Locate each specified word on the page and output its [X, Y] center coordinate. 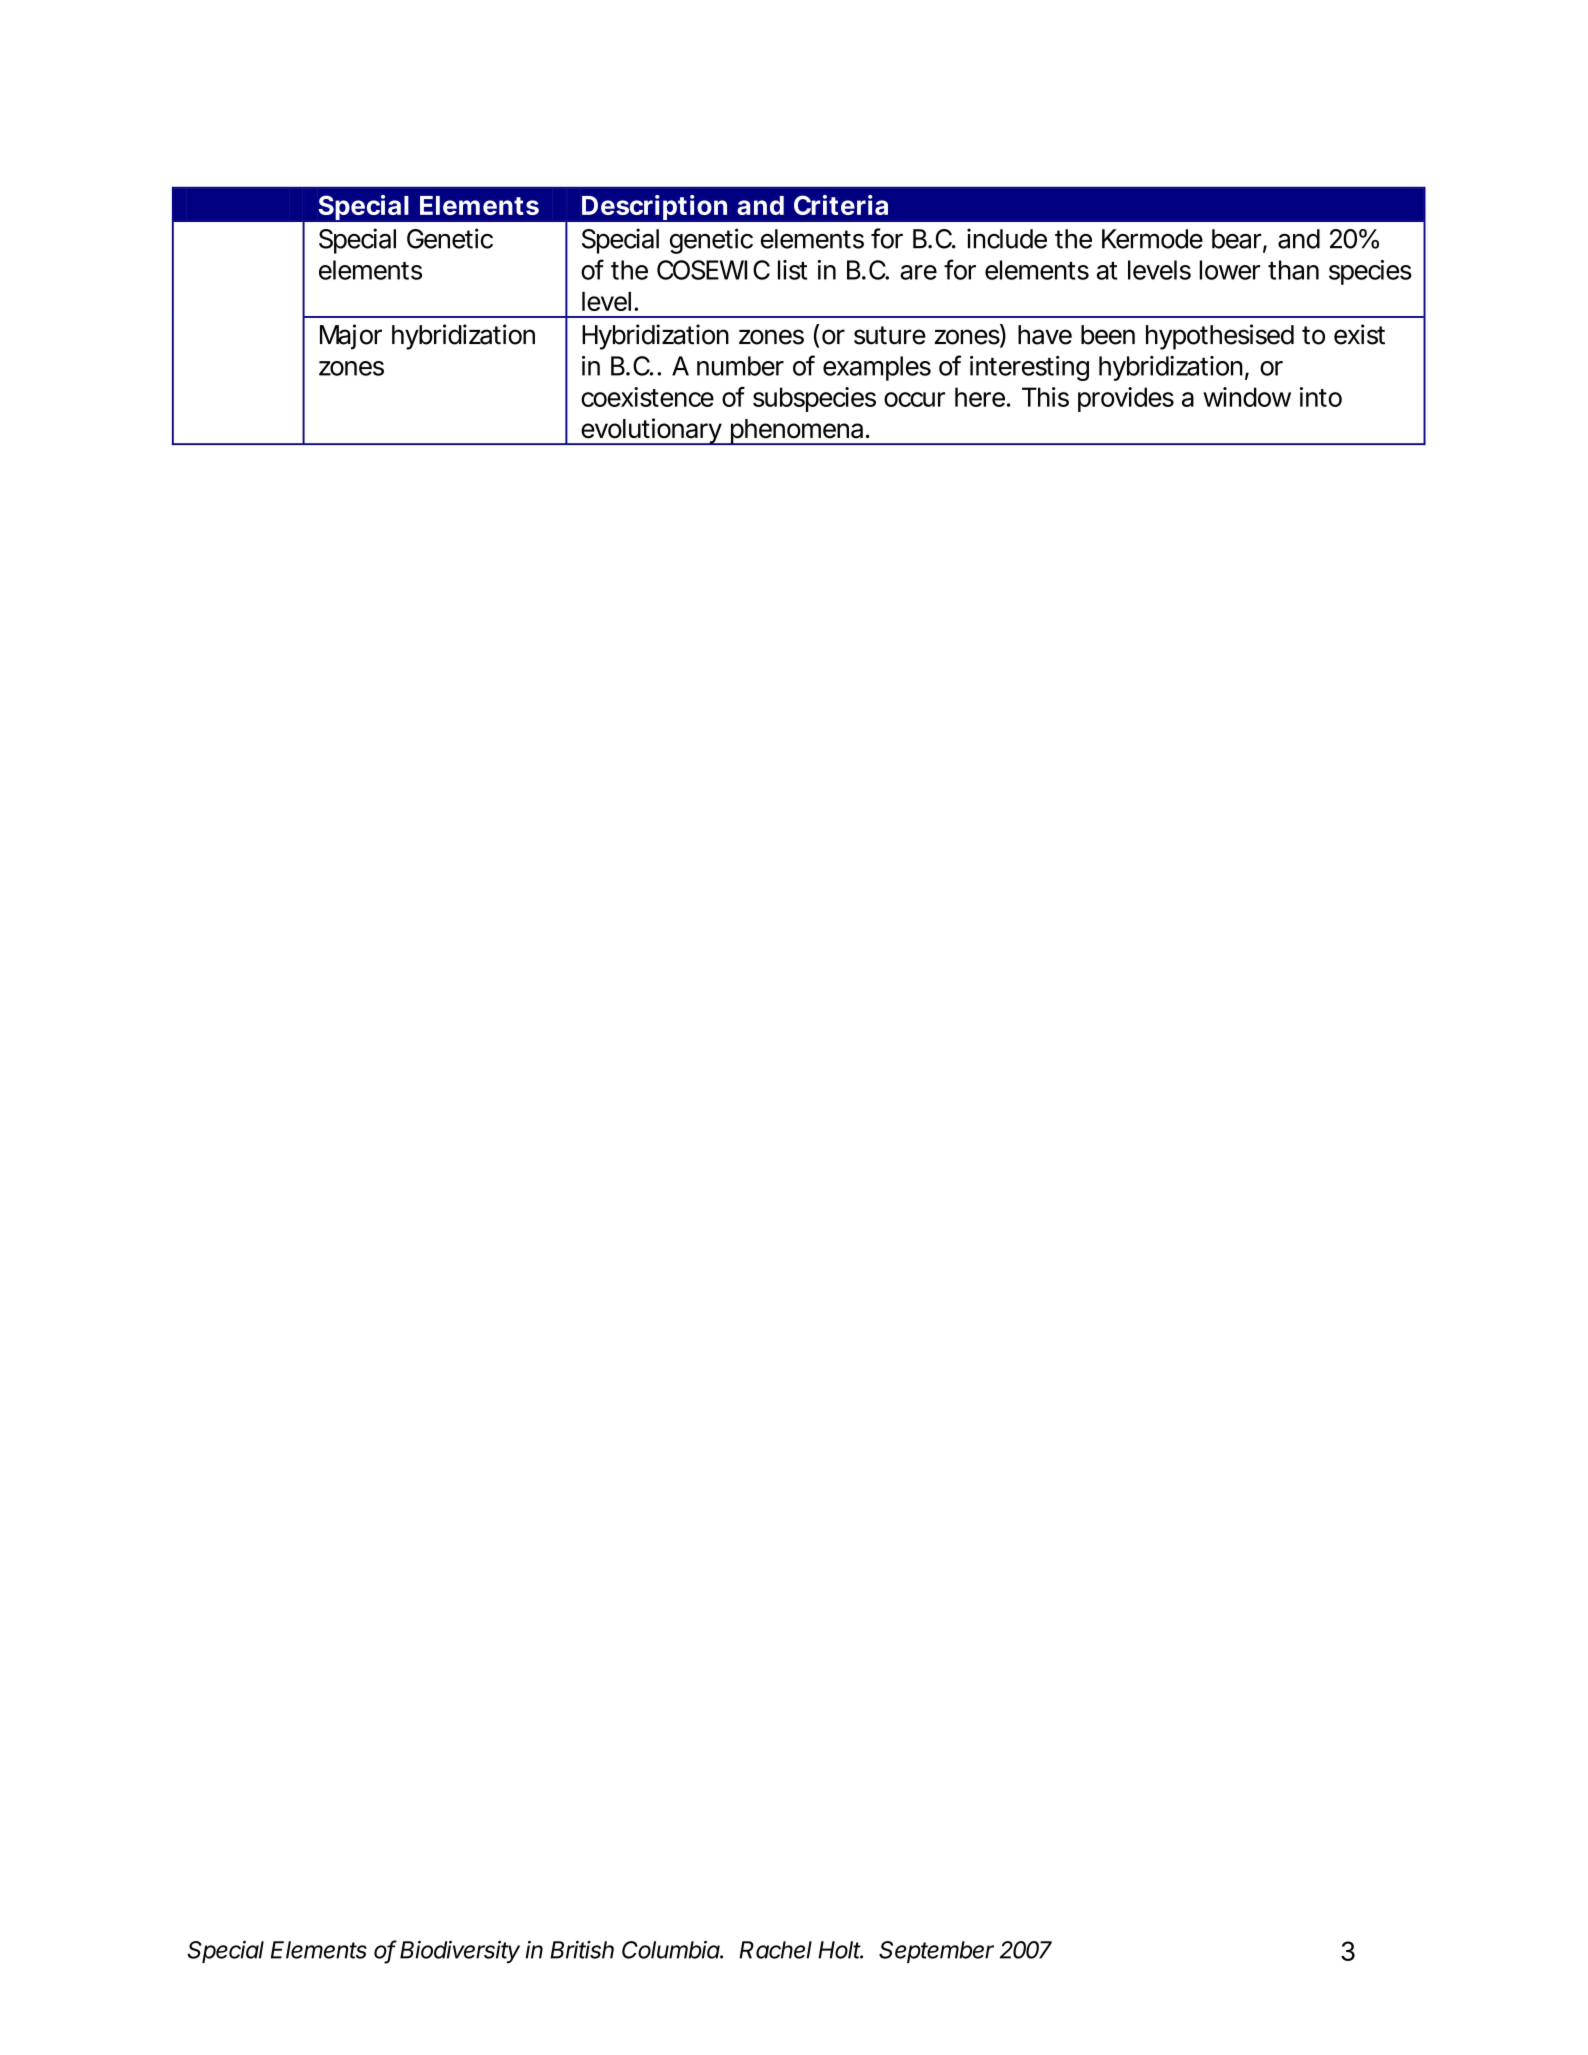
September [936, 1952]
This [1045, 397]
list [792, 270]
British [582, 1950]
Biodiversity [460, 1952]
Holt [840, 1950]
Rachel [775, 1950]
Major [351, 337]
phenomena [796, 432]
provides [1126, 399]
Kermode [1152, 239]
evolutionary [650, 431]
